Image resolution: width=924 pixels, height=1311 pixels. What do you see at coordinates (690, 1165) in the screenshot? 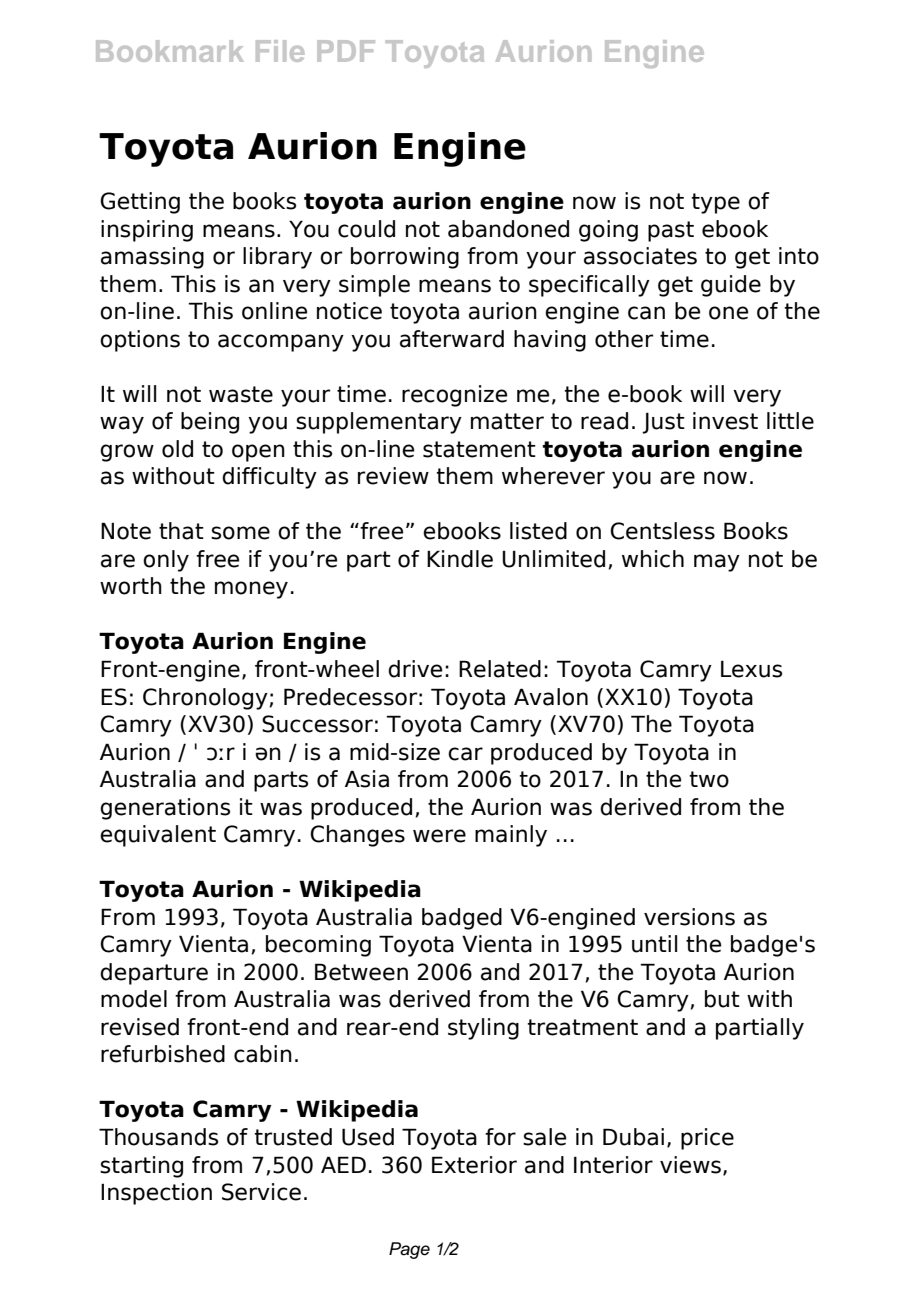
I see `views` at bounding box center [690, 1165].
